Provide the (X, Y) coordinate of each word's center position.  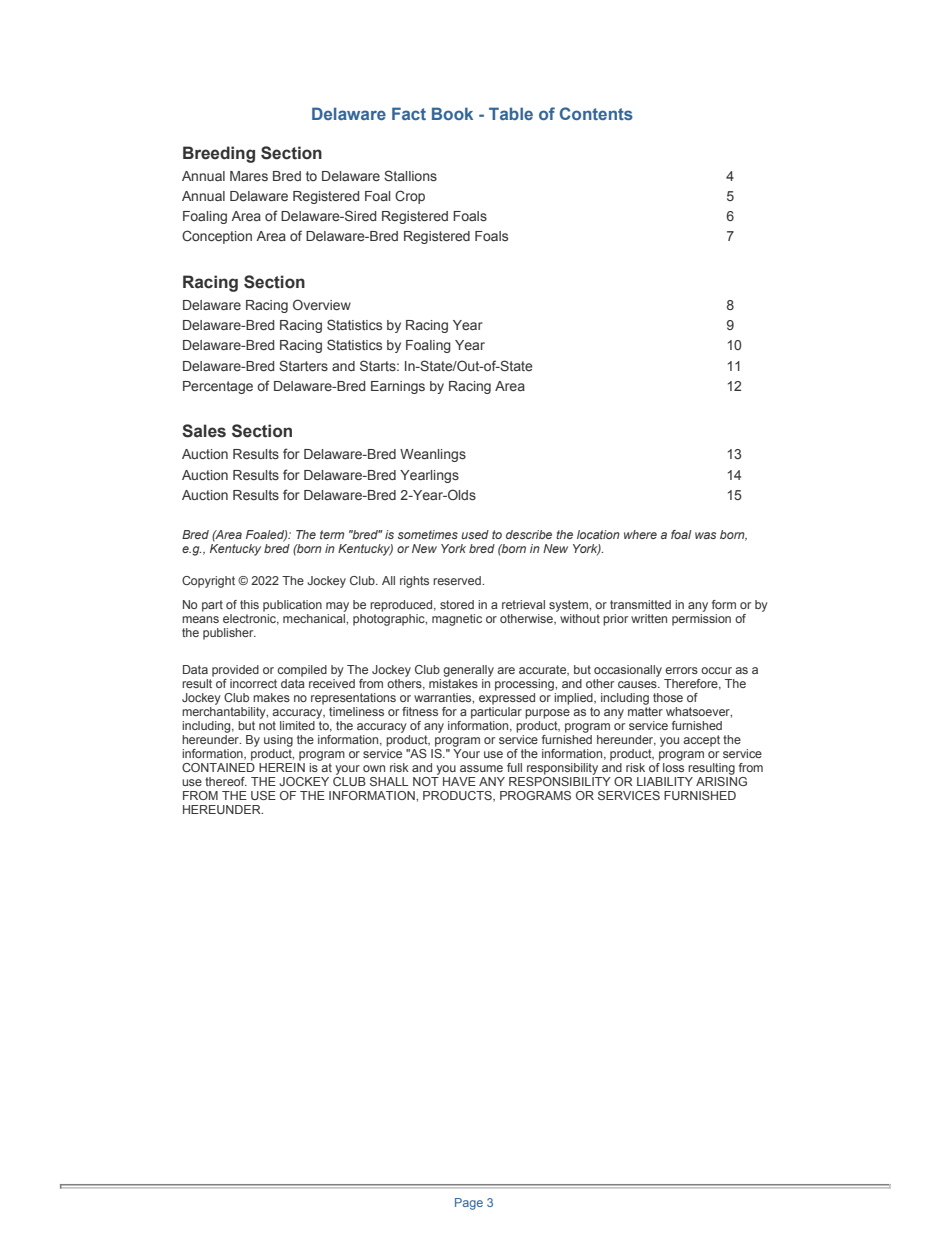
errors (681, 670)
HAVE (459, 781)
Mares (249, 176)
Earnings (398, 387)
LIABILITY (665, 781)
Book (452, 113)
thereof (226, 781)
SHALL (389, 781)
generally (468, 671)
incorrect (253, 683)
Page (469, 1204)
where (640, 534)
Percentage (218, 387)
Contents (596, 113)
